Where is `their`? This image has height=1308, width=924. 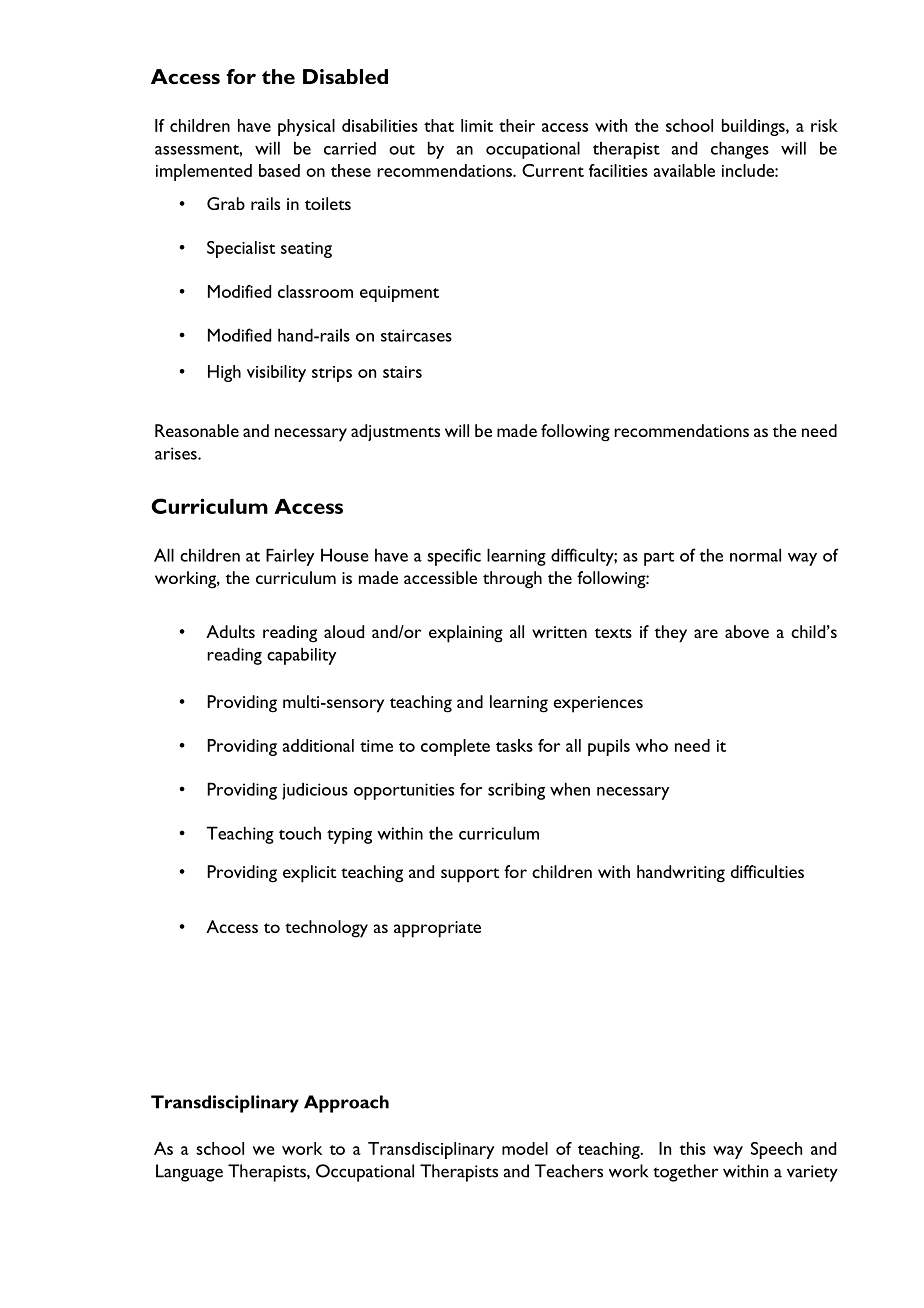 their is located at coordinates (517, 125).
